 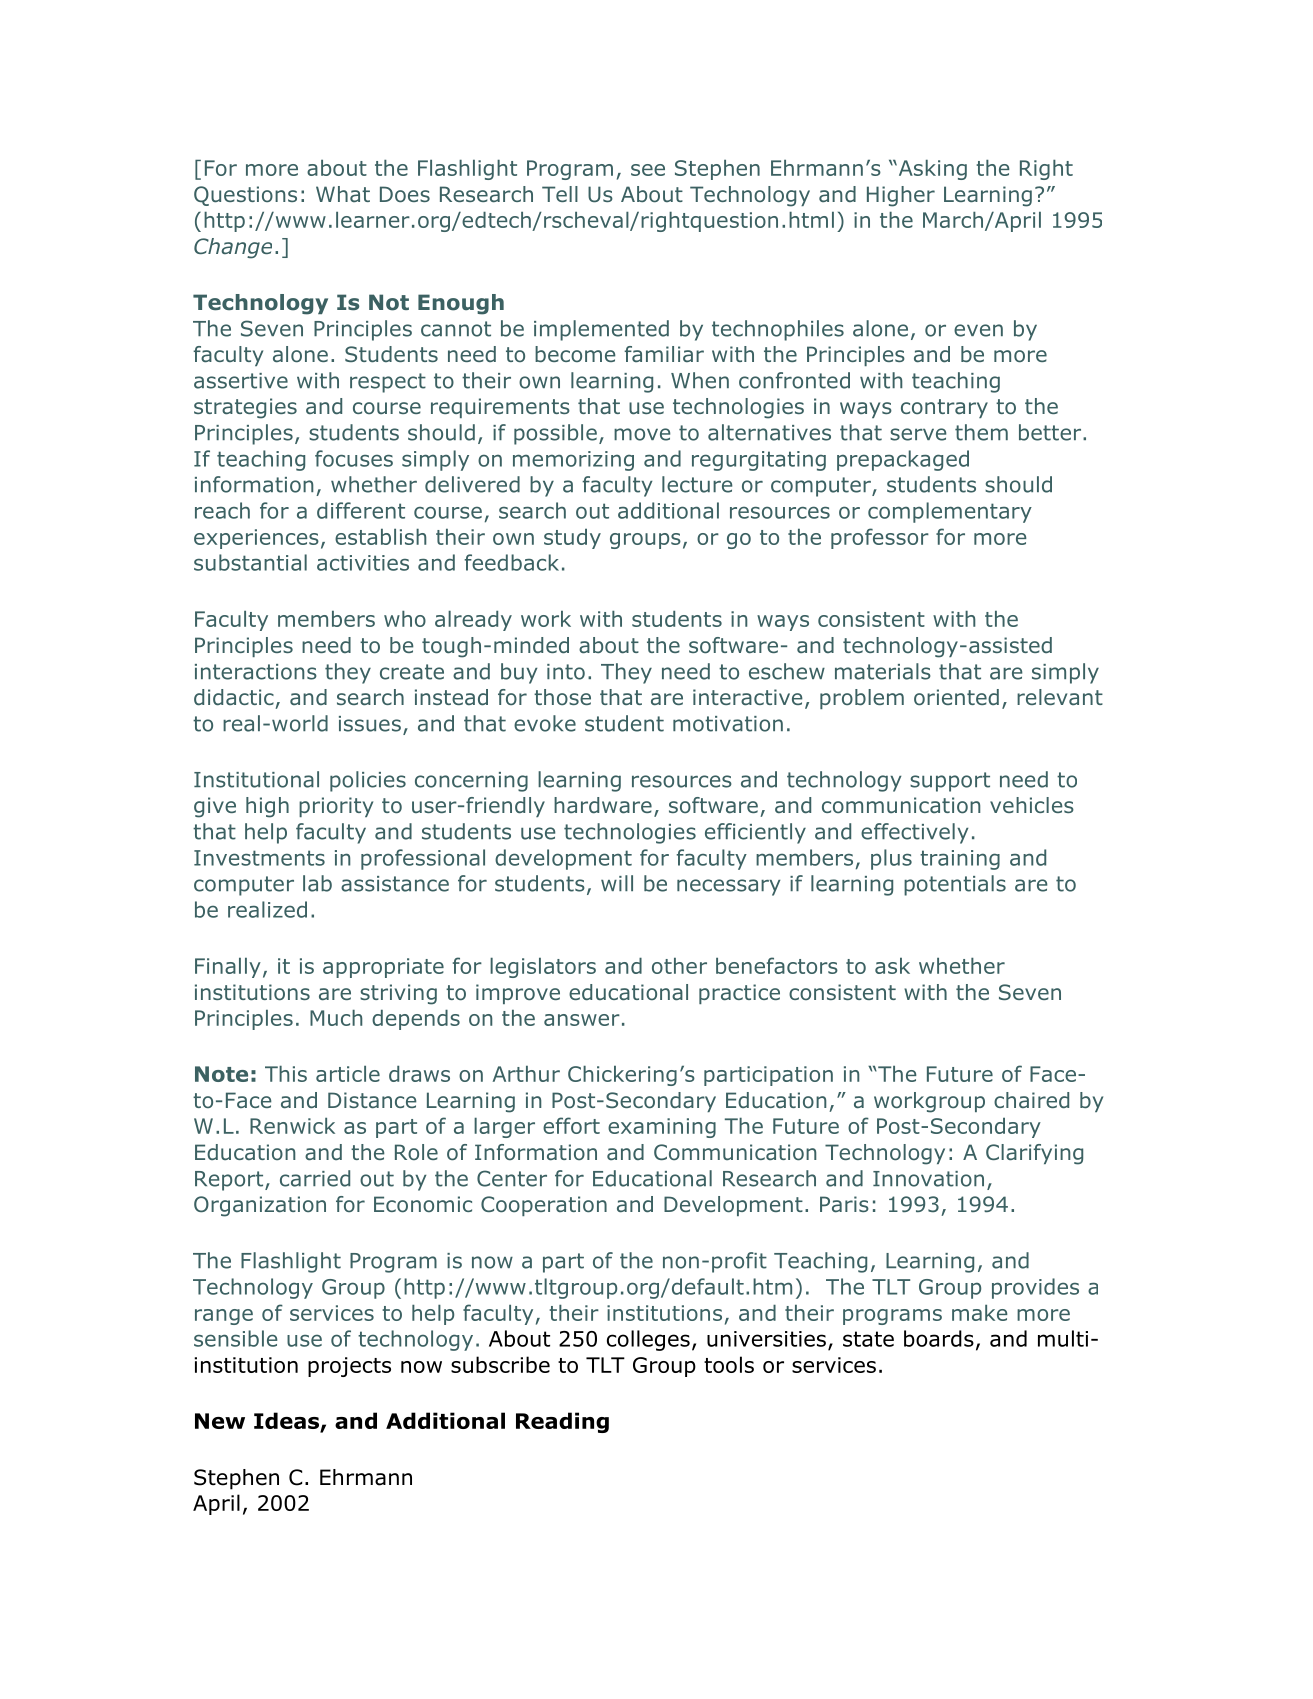 What do you see at coordinates (955, 885) in the screenshot?
I see `potentials` at bounding box center [955, 885].
